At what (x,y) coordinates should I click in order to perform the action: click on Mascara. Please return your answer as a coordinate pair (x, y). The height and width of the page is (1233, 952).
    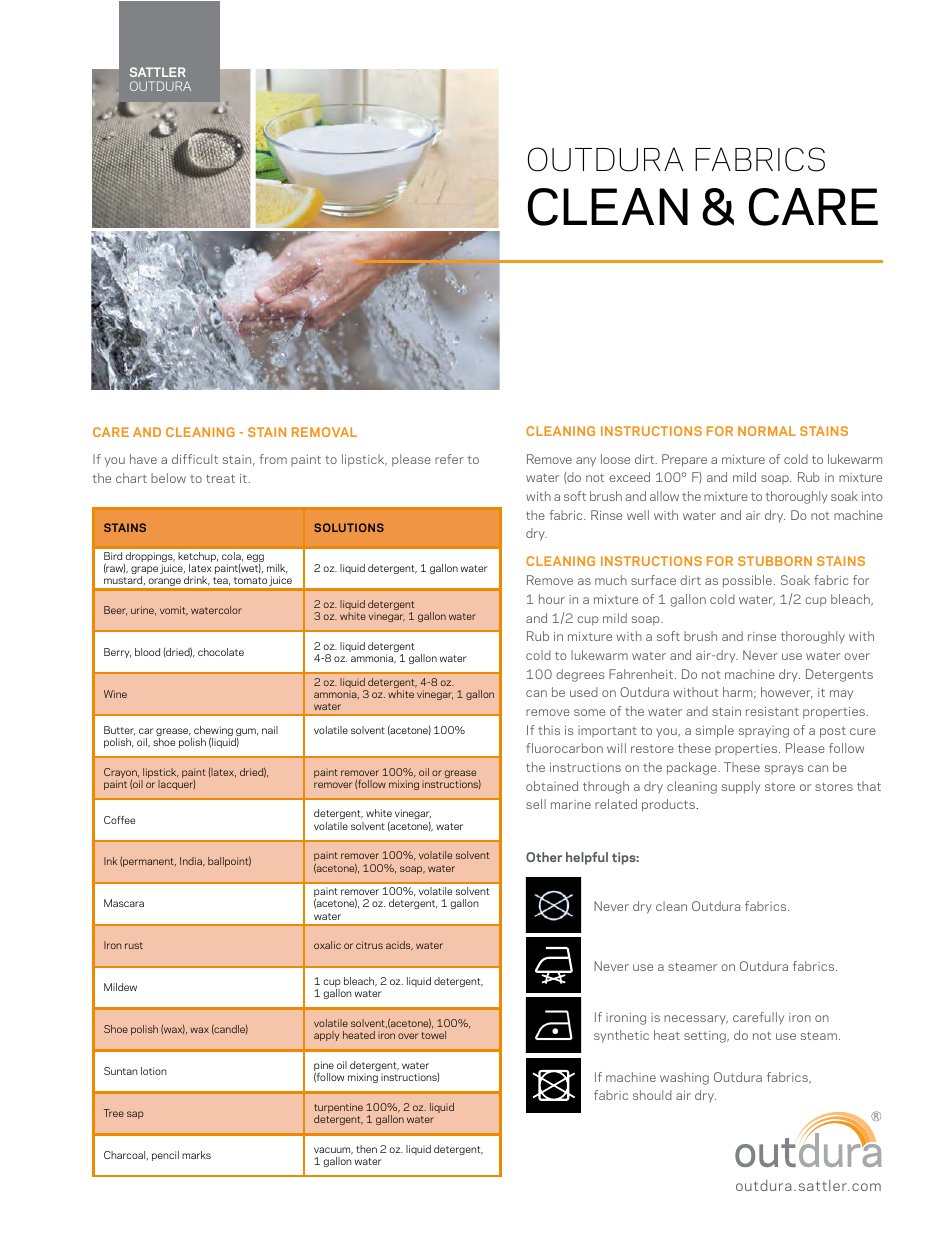
    Looking at the image, I should click on (124, 903).
